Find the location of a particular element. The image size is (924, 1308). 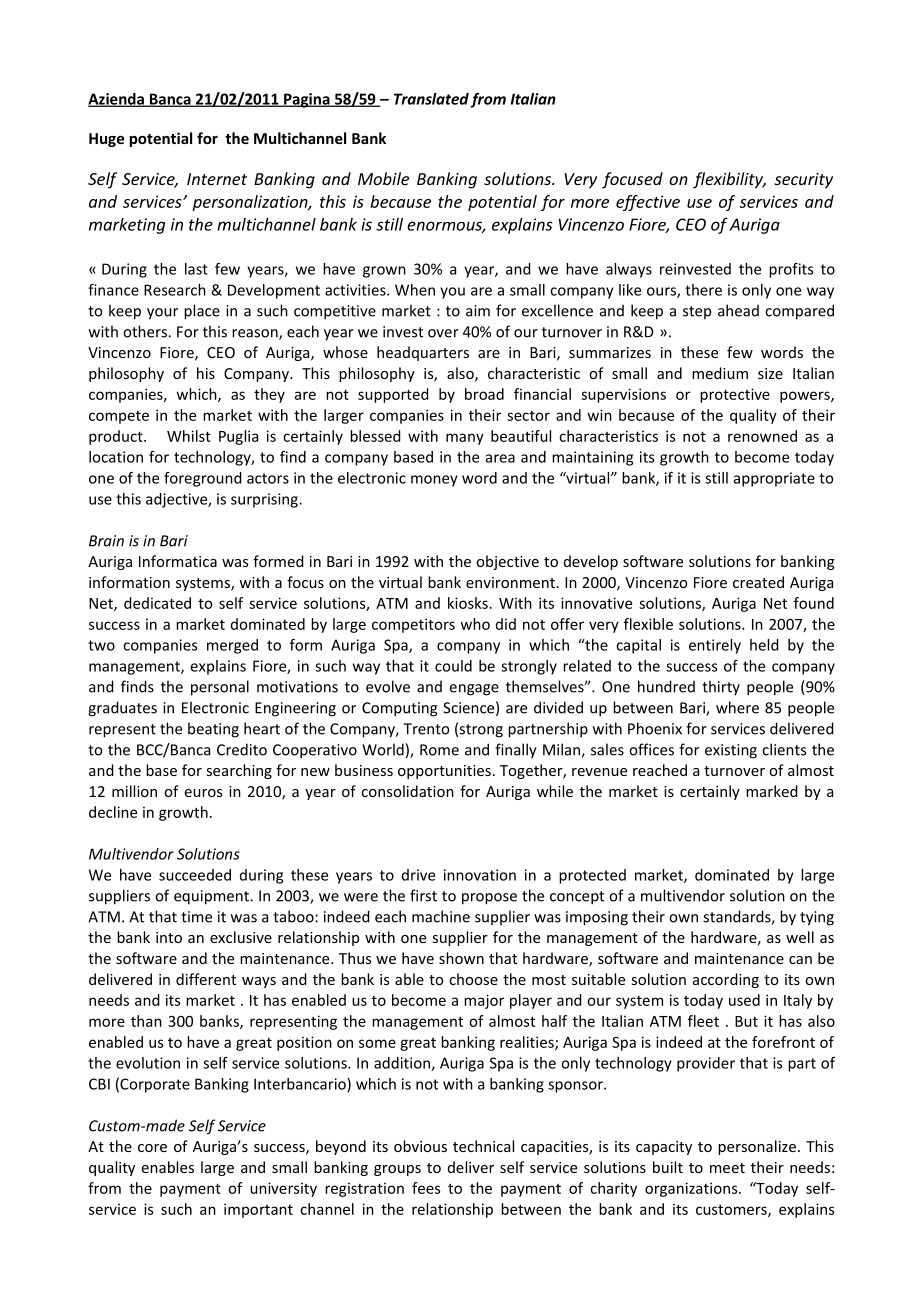

fees is located at coordinates (426, 1188).
